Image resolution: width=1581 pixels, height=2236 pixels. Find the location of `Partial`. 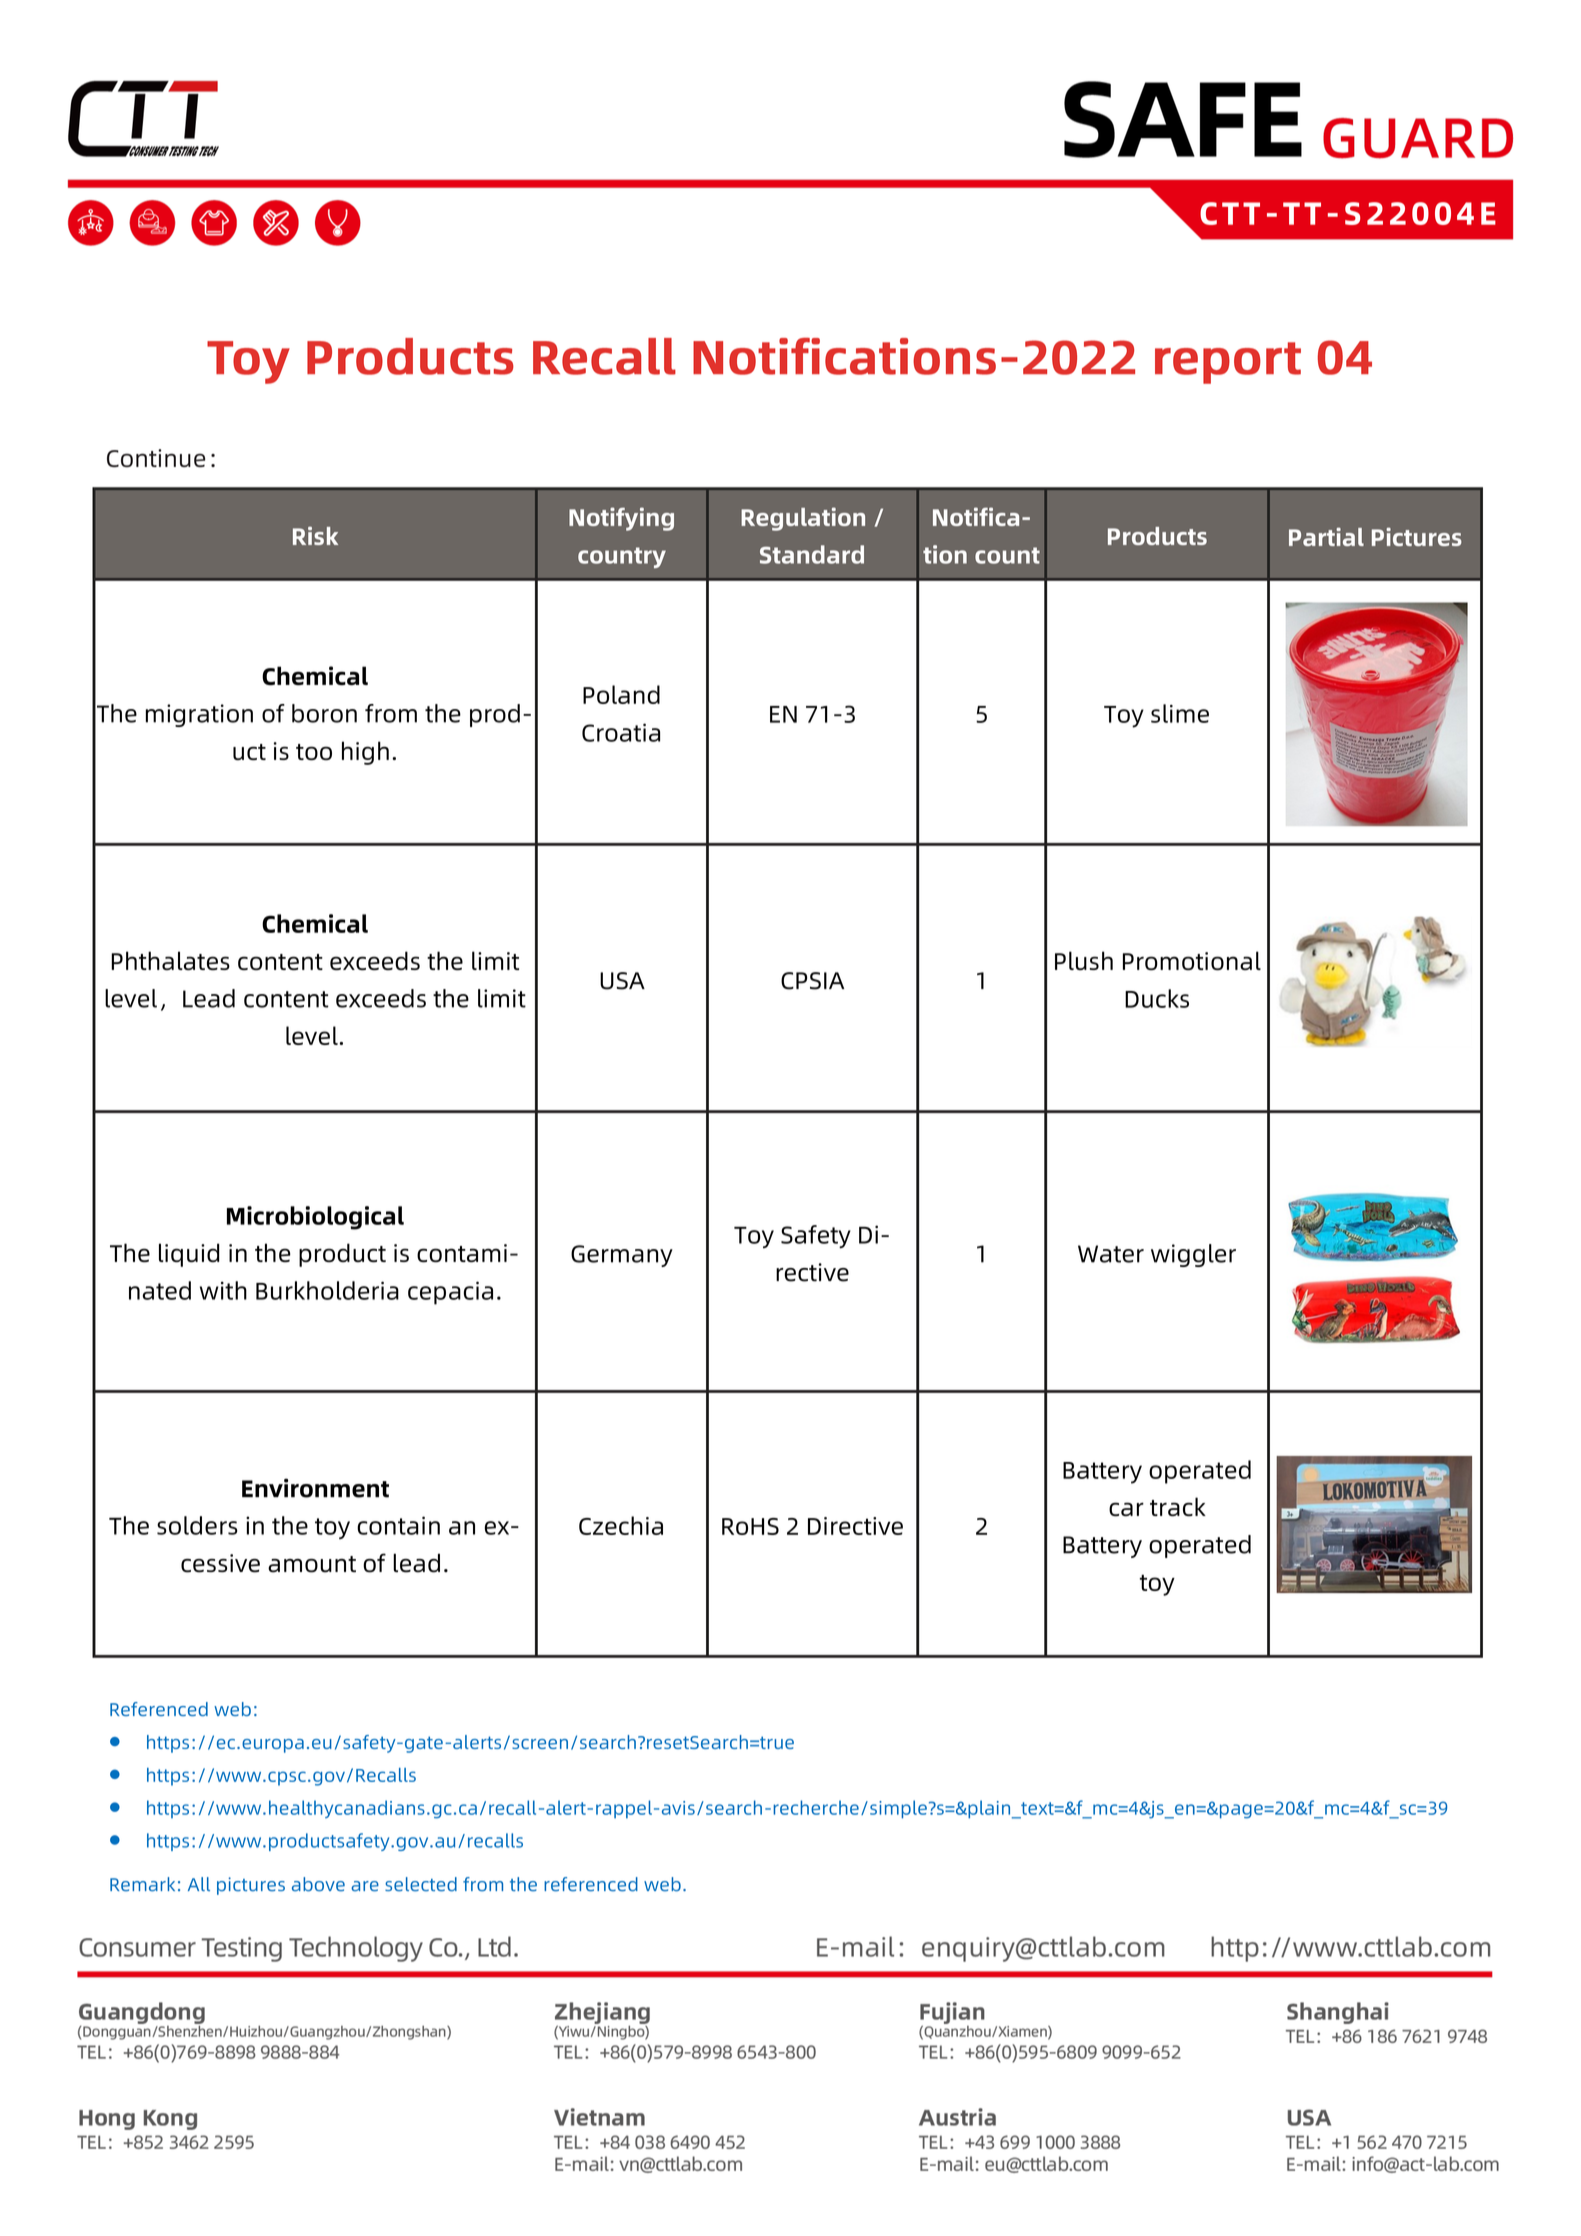

Partial is located at coordinates (1326, 536).
